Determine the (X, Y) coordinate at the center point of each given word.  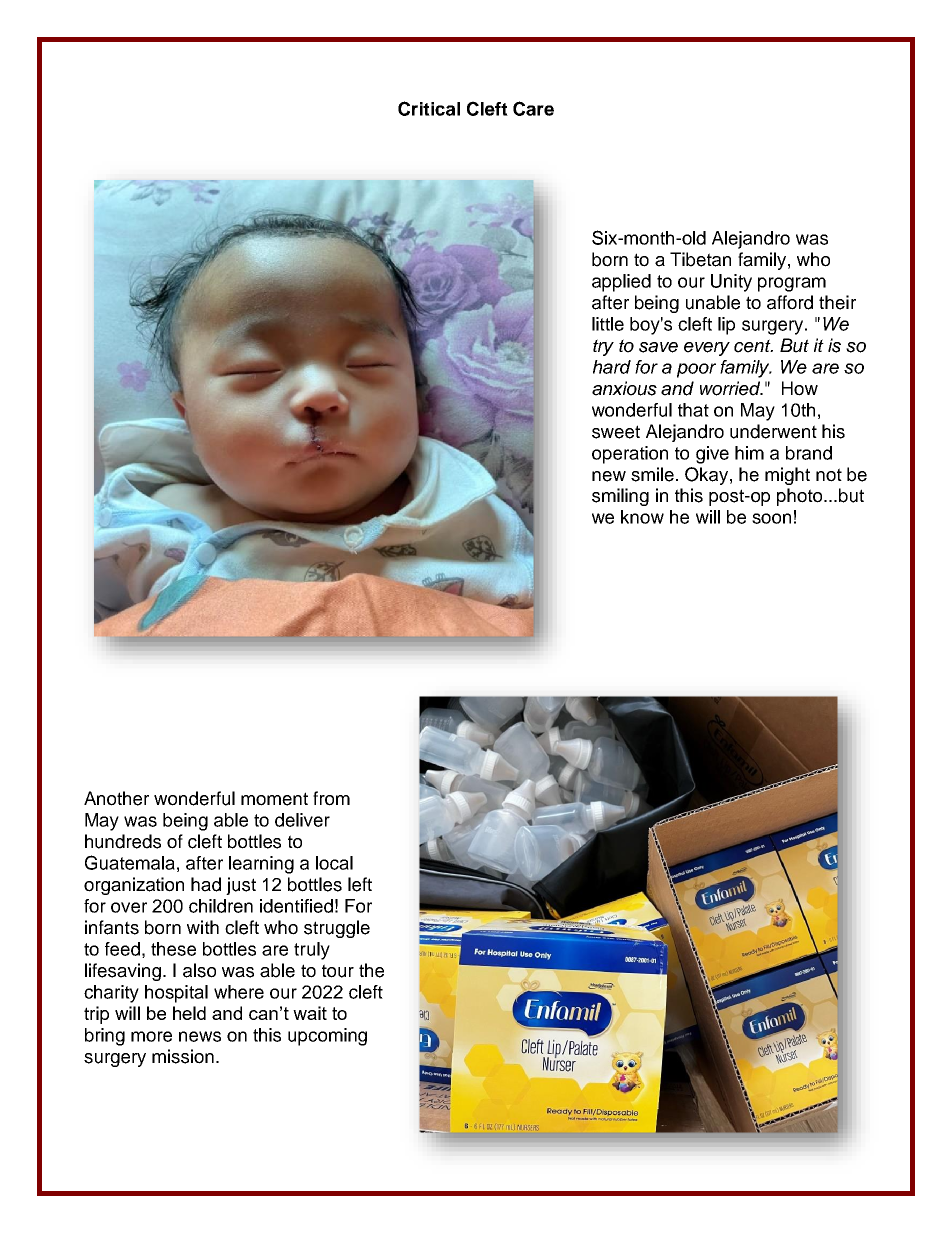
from (331, 798)
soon (771, 518)
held (189, 1013)
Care (533, 108)
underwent (773, 431)
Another (116, 798)
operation (630, 455)
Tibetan (700, 259)
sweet (616, 432)
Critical (429, 108)
